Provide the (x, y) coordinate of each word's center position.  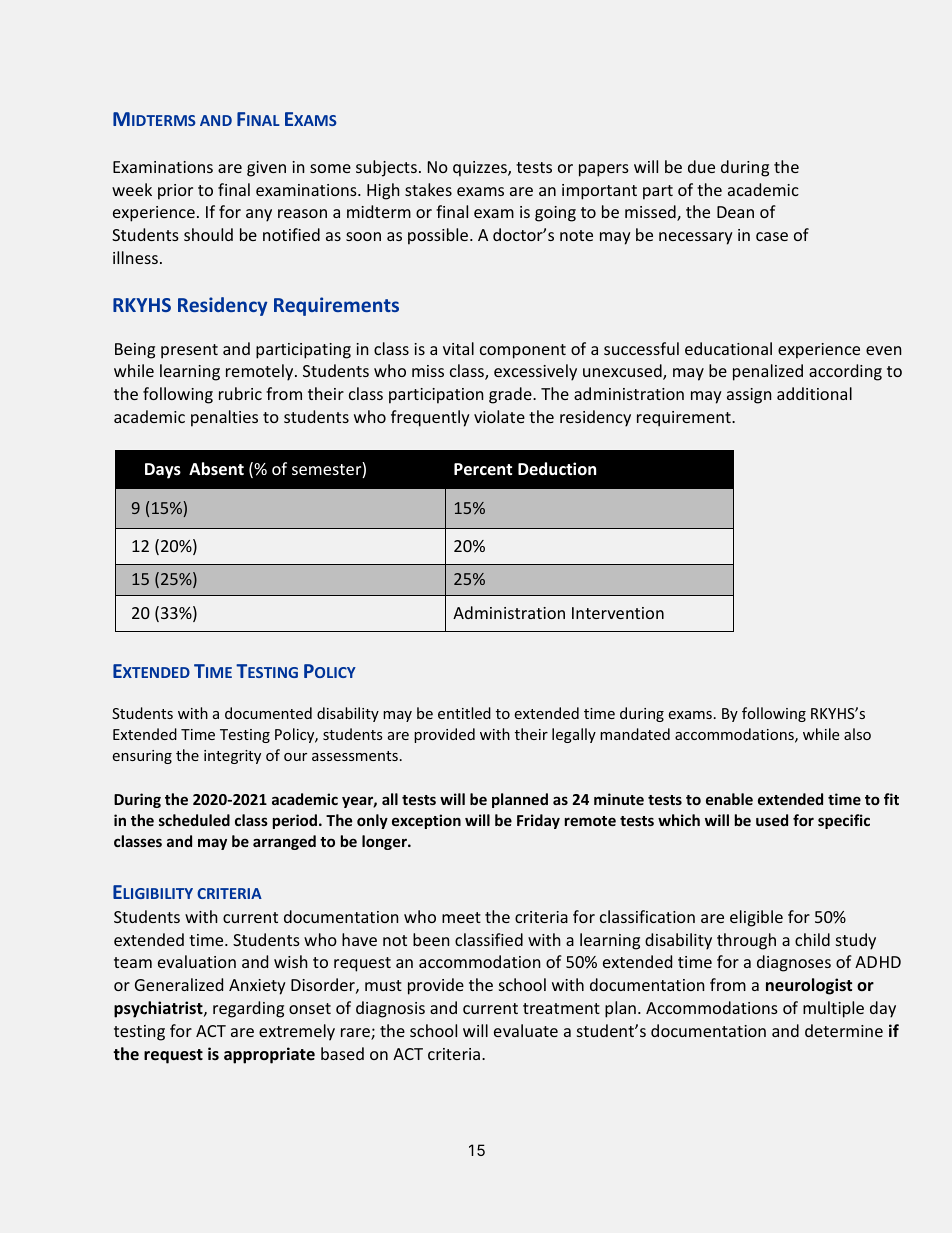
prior (175, 192)
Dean (735, 212)
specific (844, 821)
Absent (216, 469)
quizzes (481, 169)
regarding (248, 1009)
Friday (538, 821)
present (189, 351)
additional (814, 393)
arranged (284, 842)
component (523, 351)
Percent (483, 469)
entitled (464, 713)
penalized (768, 372)
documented (268, 713)
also (857, 734)
